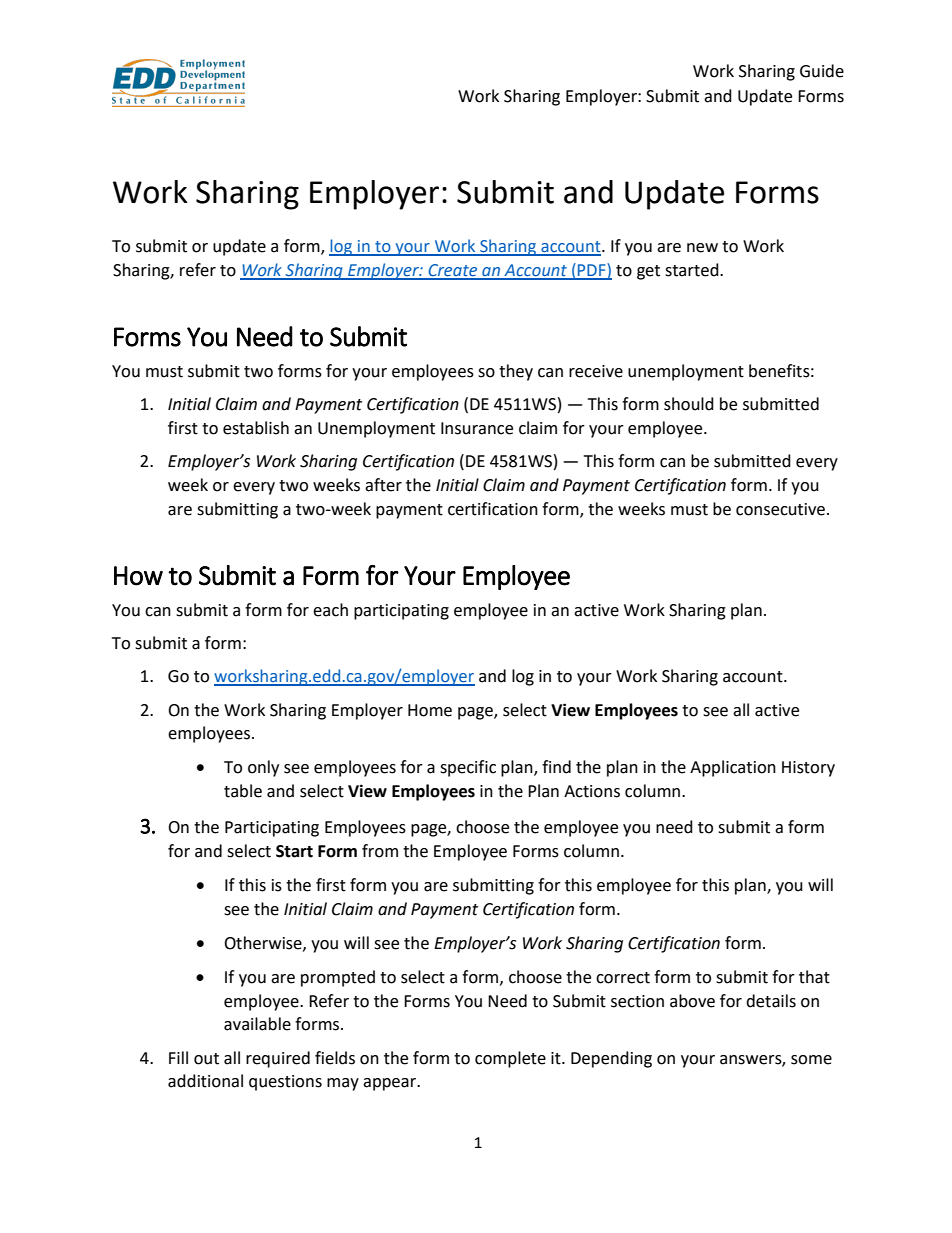  What do you see at coordinates (453, 271) in the screenshot?
I see `Create` at bounding box center [453, 271].
